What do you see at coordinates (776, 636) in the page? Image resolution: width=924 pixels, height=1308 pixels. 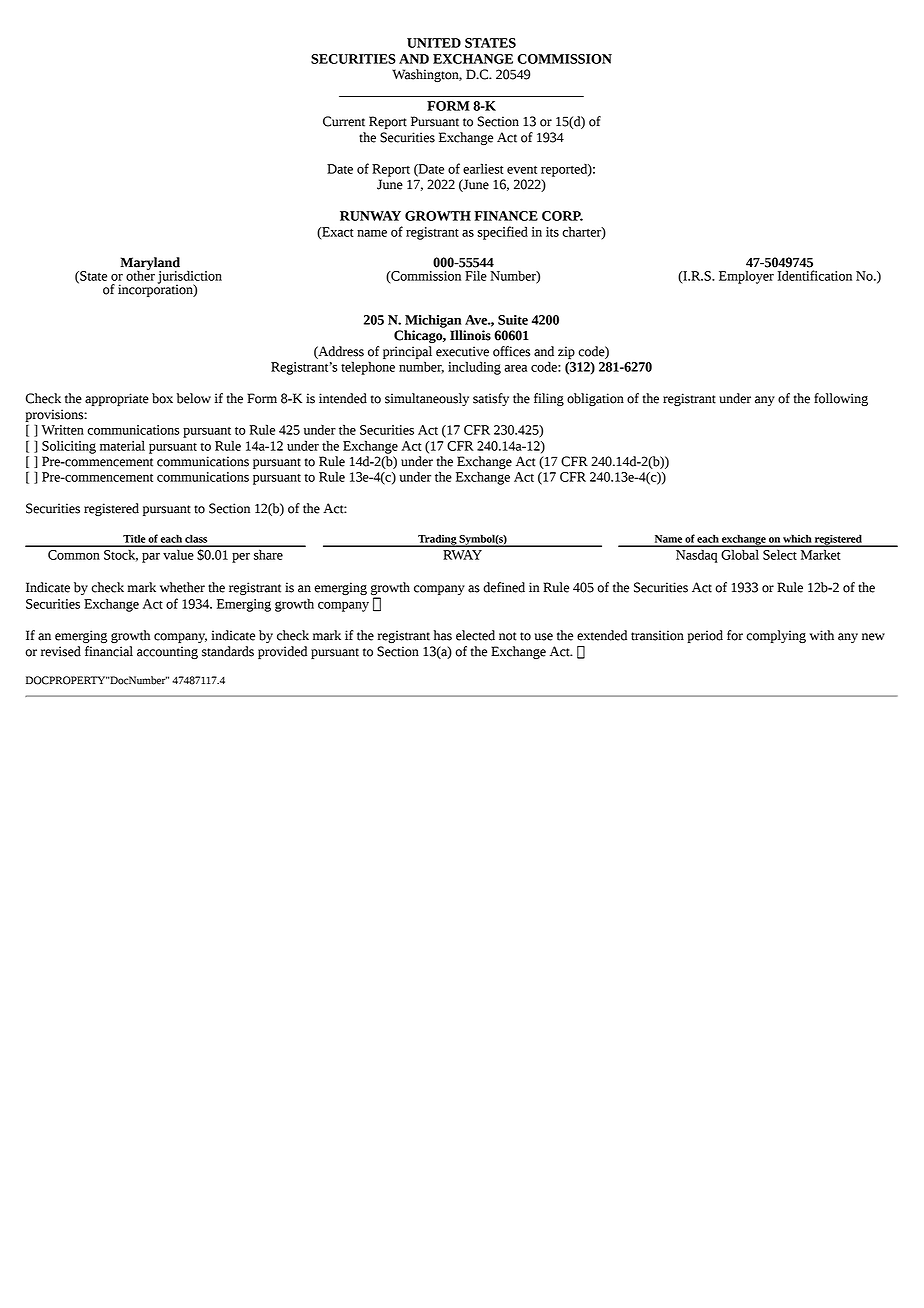 I see `complying` at bounding box center [776, 636].
